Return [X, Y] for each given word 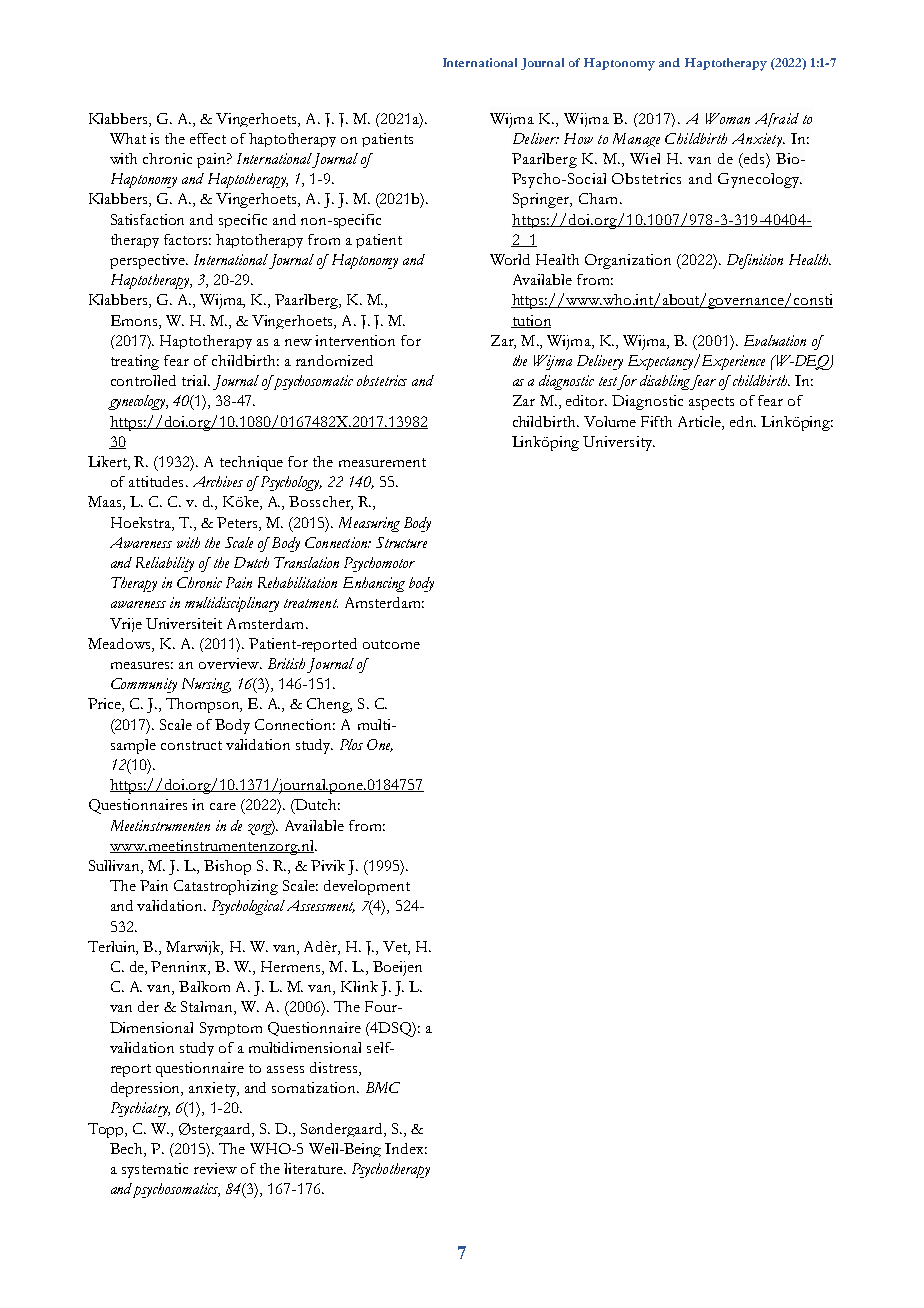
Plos [351, 744]
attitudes [156, 481]
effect [208, 138]
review [215, 1168]
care [223, 806]
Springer [542, 200]
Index [406, 1148]
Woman [728, 118]
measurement [382, 462]
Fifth [656, 421]
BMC [383, 1087]
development [367, 887]
